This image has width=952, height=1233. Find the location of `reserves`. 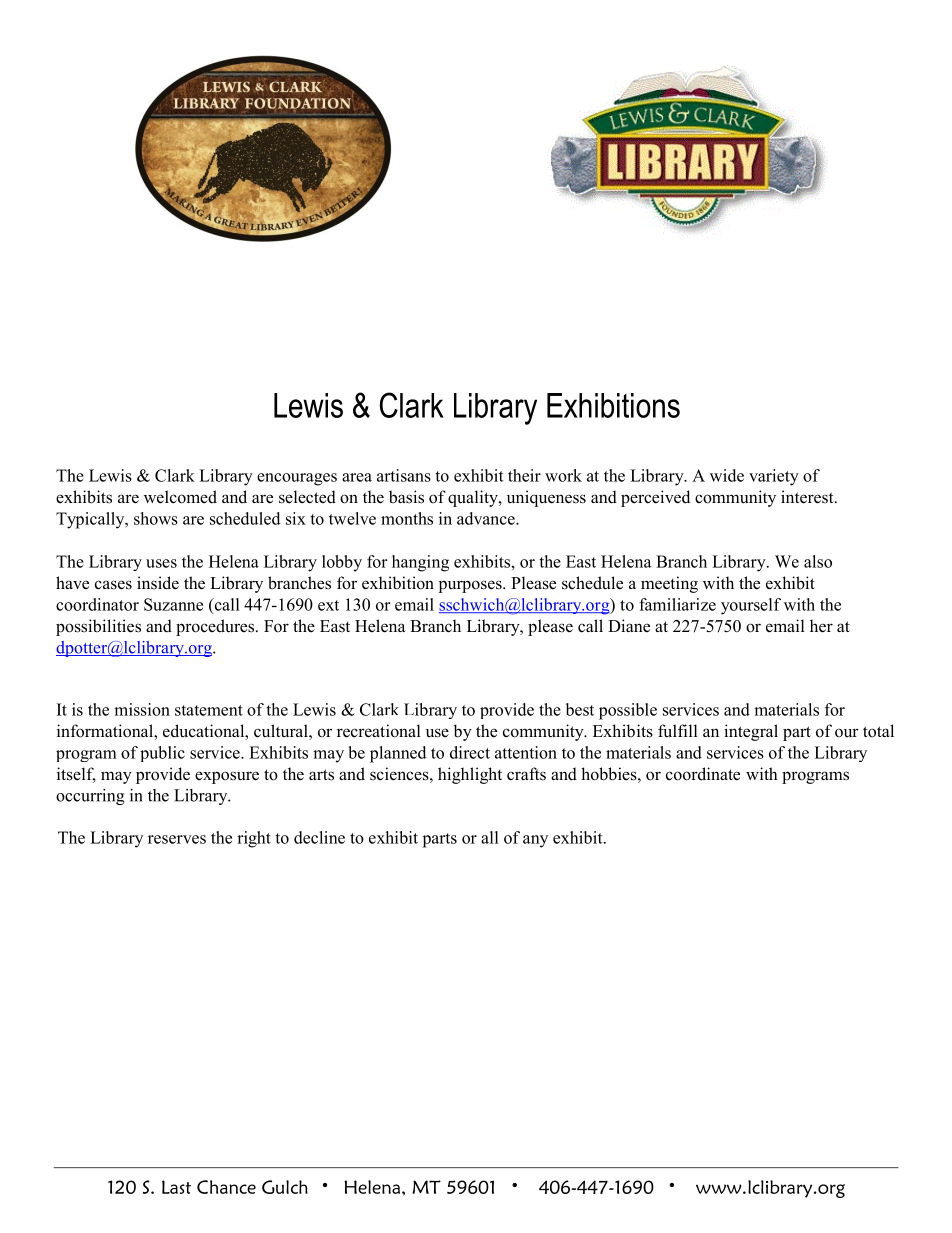

reserves is located at coordinates (177, 839).
